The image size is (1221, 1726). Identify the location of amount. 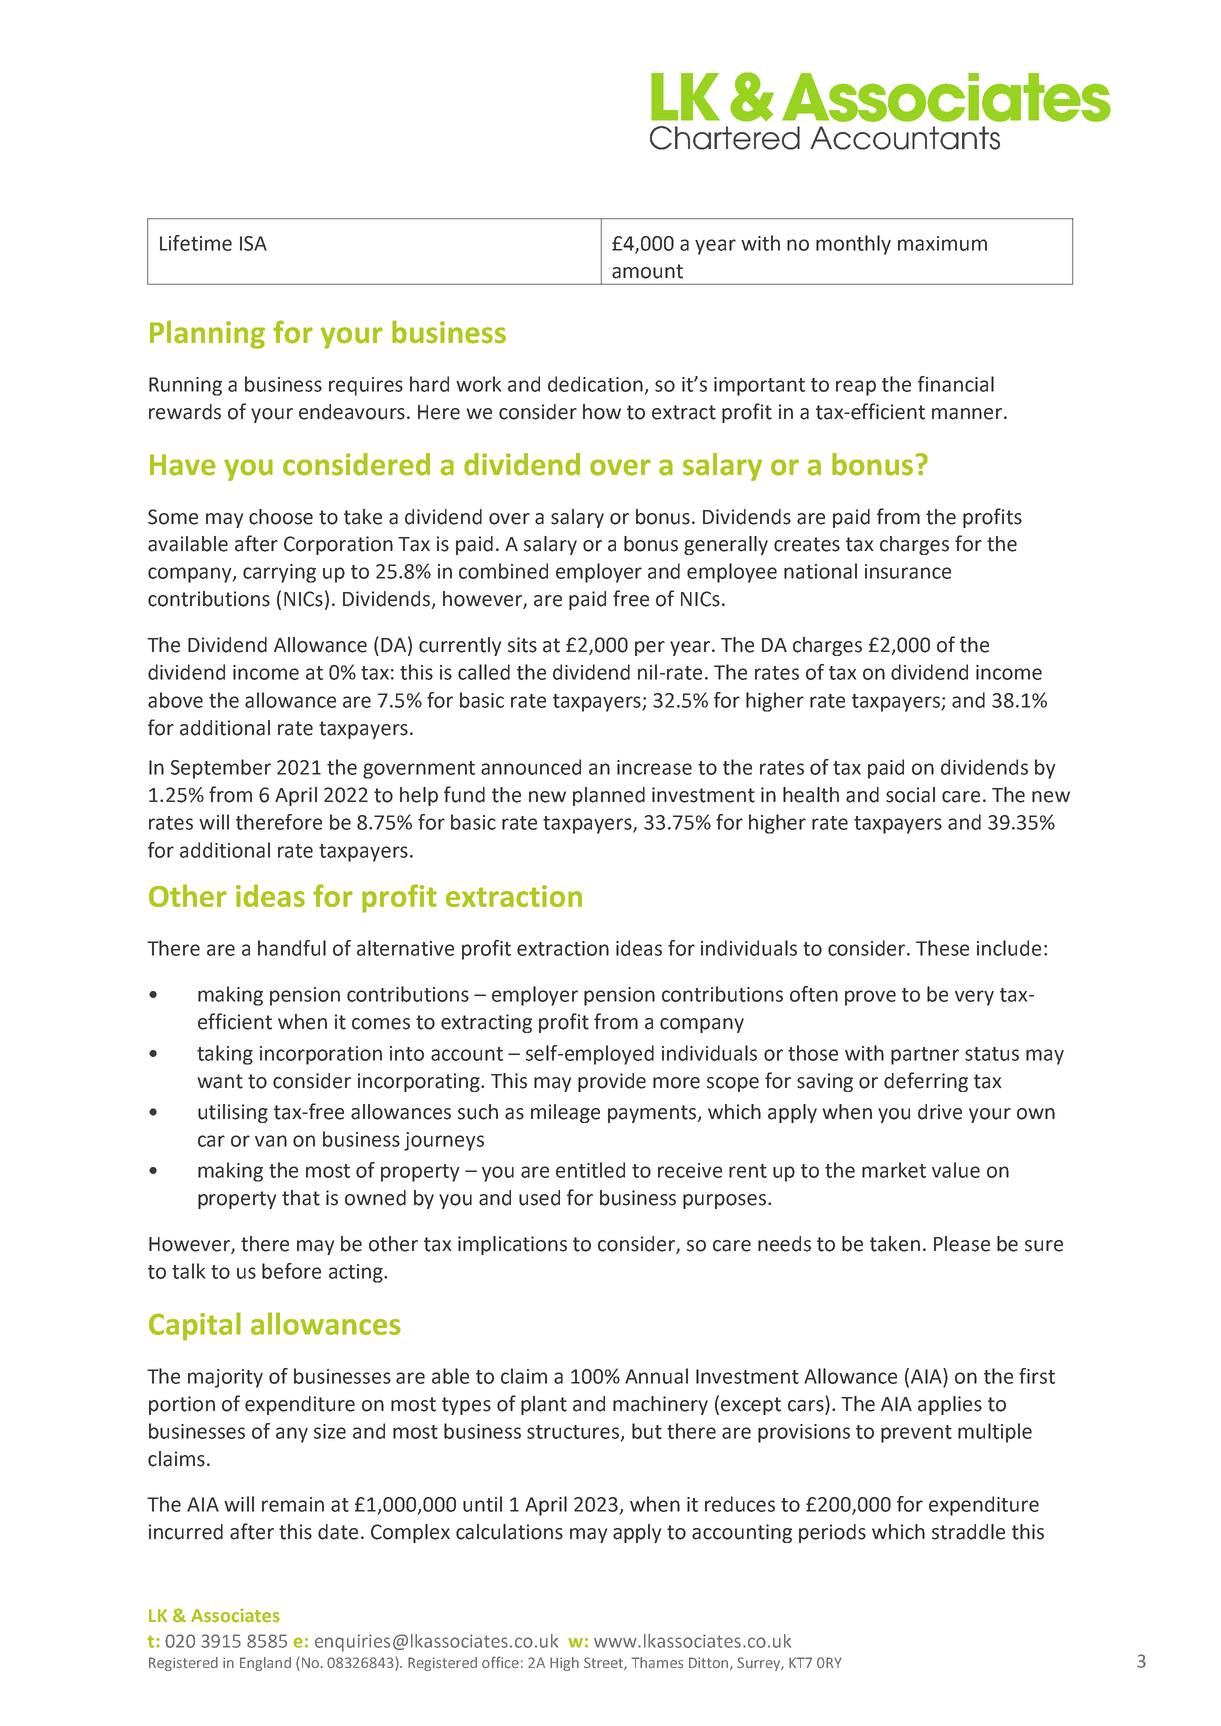
(647, 271).
